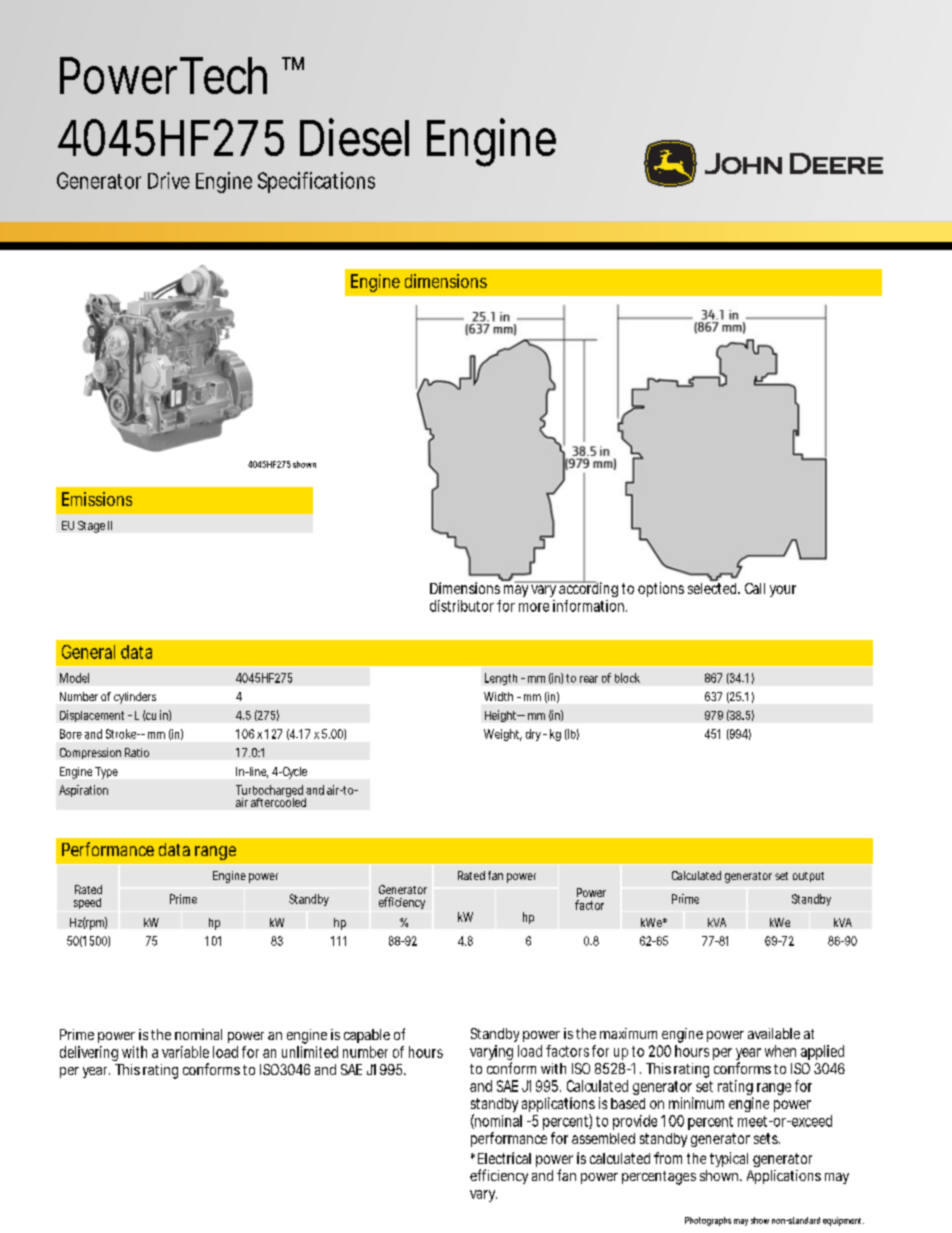 This page has width=952, height=1233. I want to click on output, so click(808, 877).
